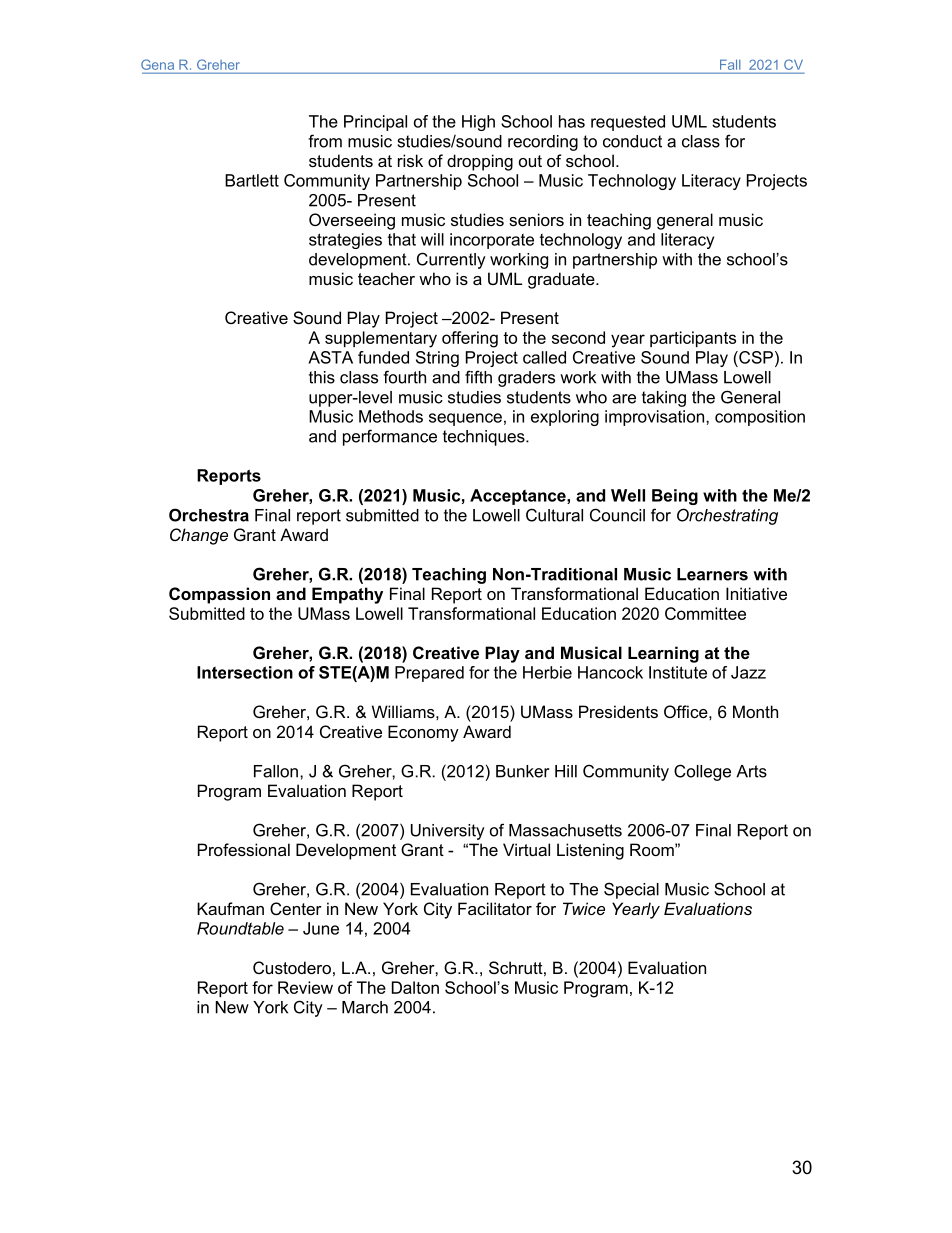  Describe the element at coordinates (240, 928) in the screenshot. I see `Roundtable` at that location.
